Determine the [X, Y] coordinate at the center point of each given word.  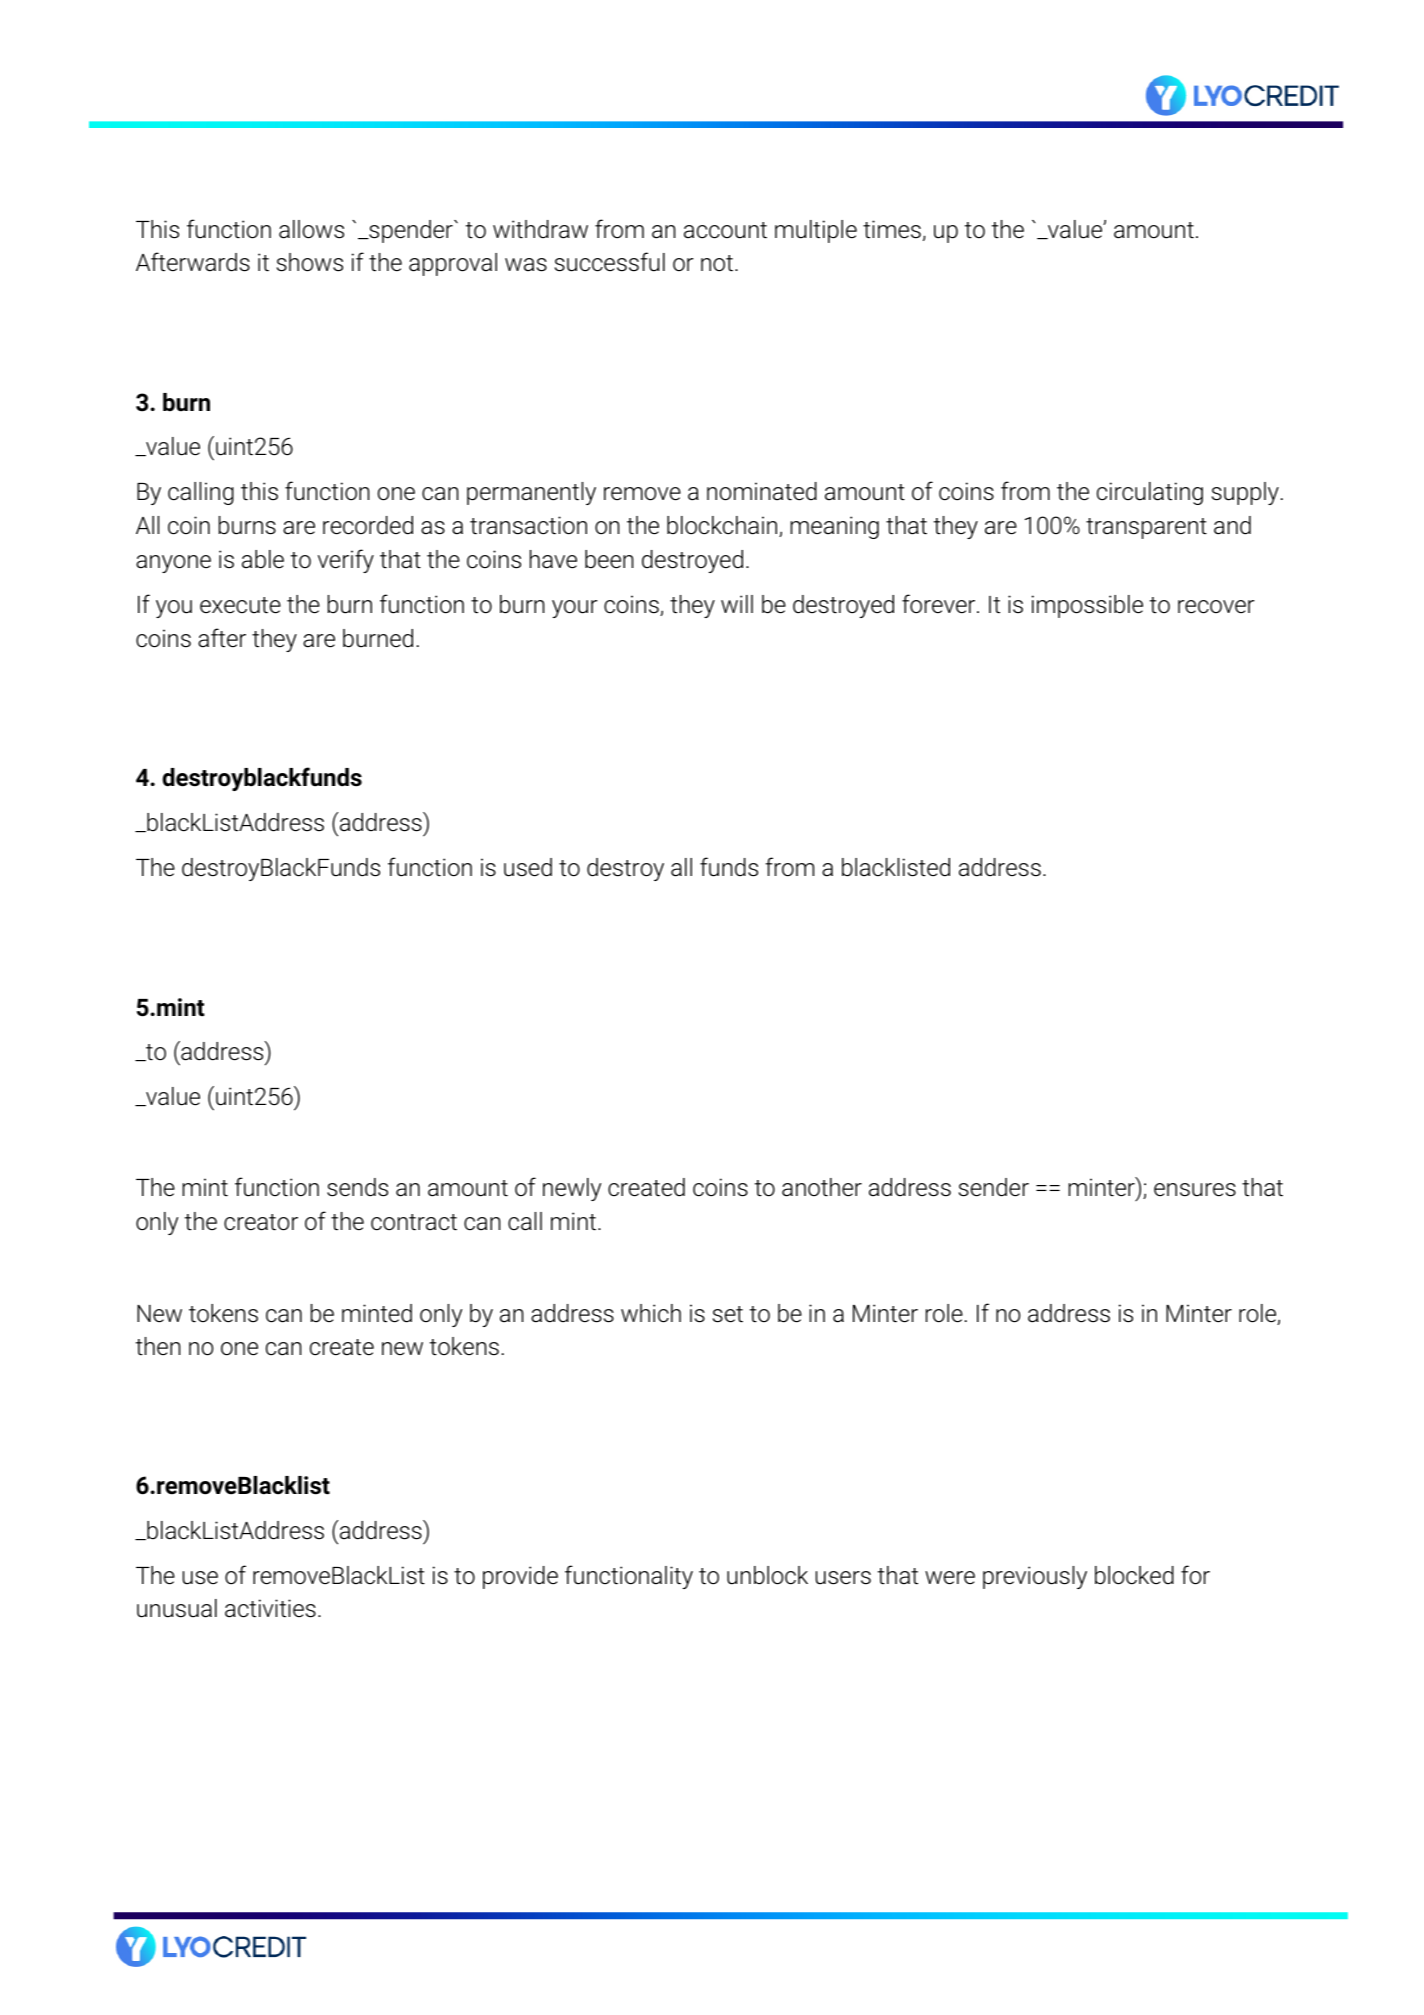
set [728, 1314]
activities [270, 1608]
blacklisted [896, 867]
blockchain [723, 526]
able [263, 559]
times [892, 229]
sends [357, 1187]
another [822, 1187]
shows [310, 262]
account [725, 230]
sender [994, 1187]
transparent [1146, 528]
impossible [1087, 606]
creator [261, 1222]
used [528, 867]
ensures [1195, 1190]
